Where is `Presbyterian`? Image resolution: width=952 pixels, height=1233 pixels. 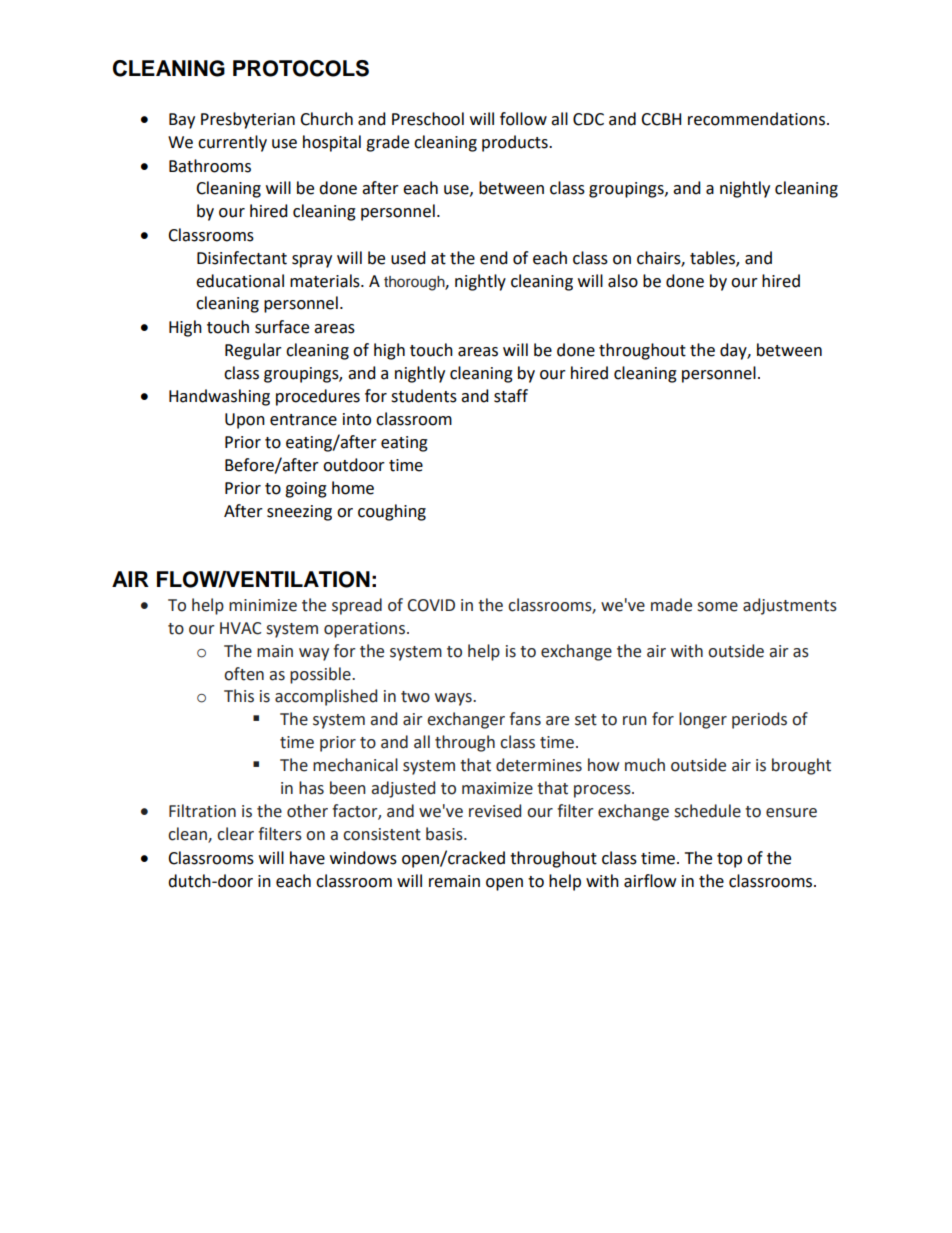
Presbyterian is located at coordinates (248, 120).
